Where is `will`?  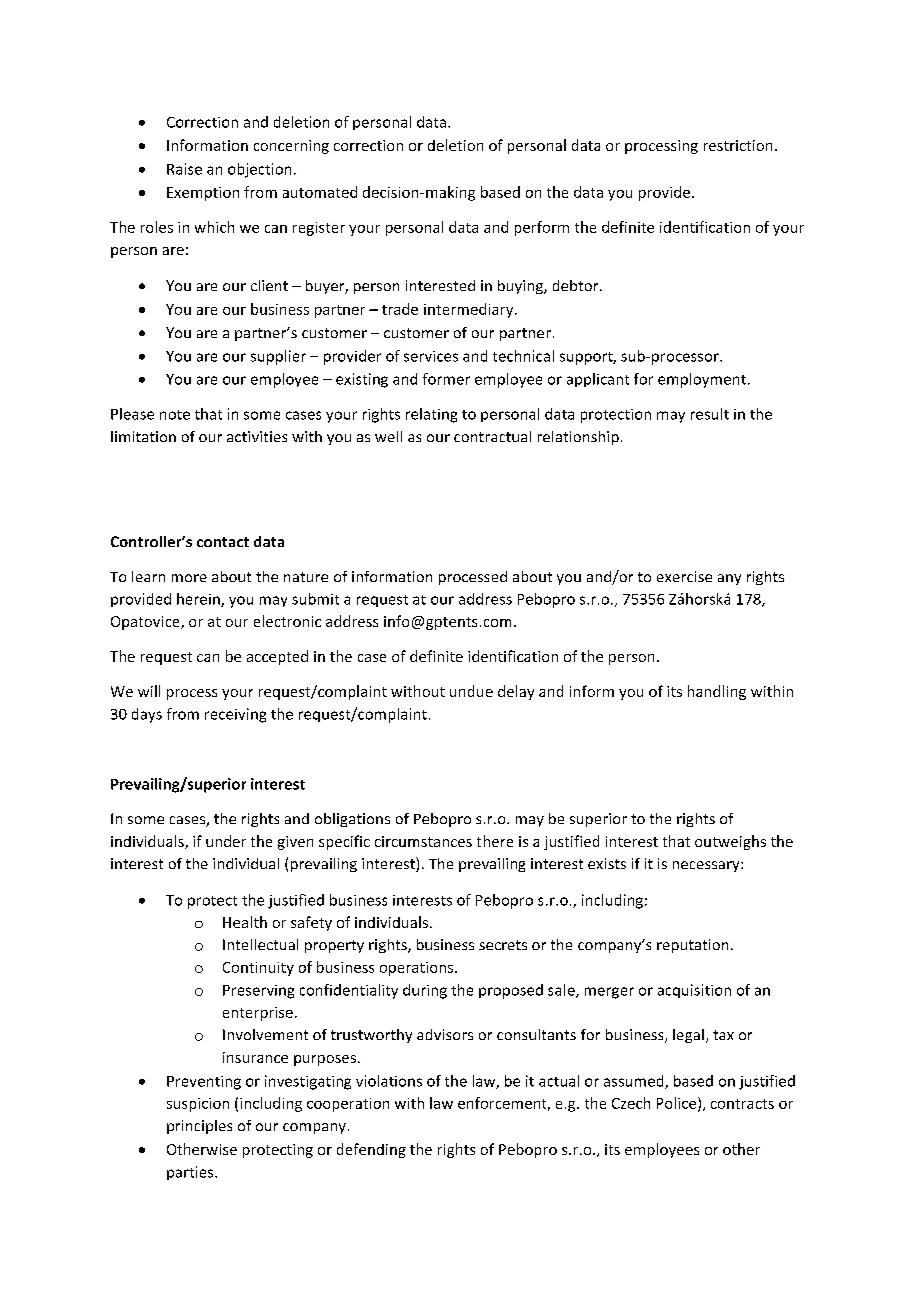 will is located at coordinates (149, 691).
